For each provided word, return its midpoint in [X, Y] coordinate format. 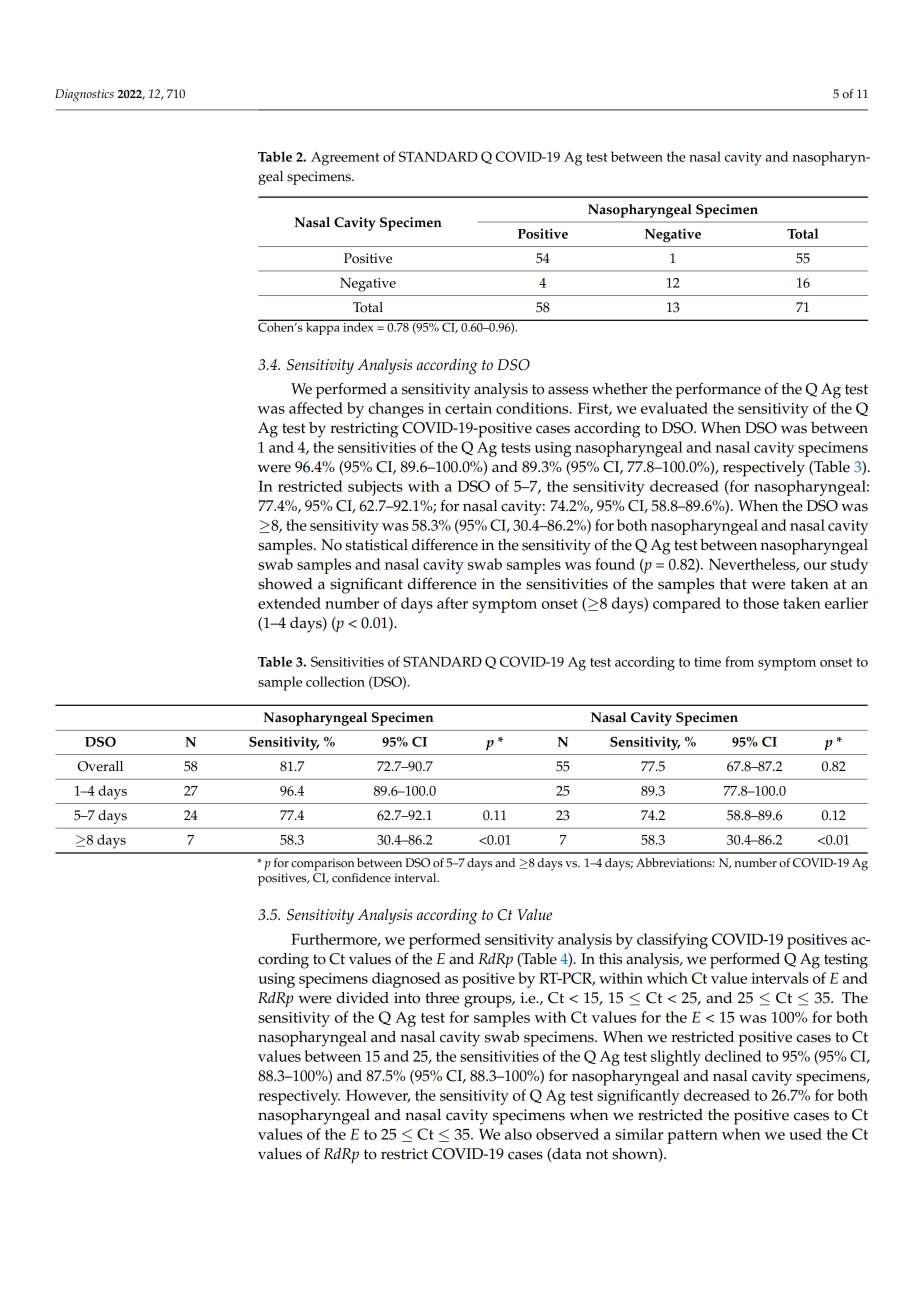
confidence [361, 878]
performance [718, 390]
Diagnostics [84, 95]
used [805, 1134]
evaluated [674, 408]
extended [289, 603]
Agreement [345, 159]
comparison [322, 864]
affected [316, 408]
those [761, 603]
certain [468, 408]
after [452, 603]
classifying [672, 941]
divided [362, 998]
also [518, 1134]
